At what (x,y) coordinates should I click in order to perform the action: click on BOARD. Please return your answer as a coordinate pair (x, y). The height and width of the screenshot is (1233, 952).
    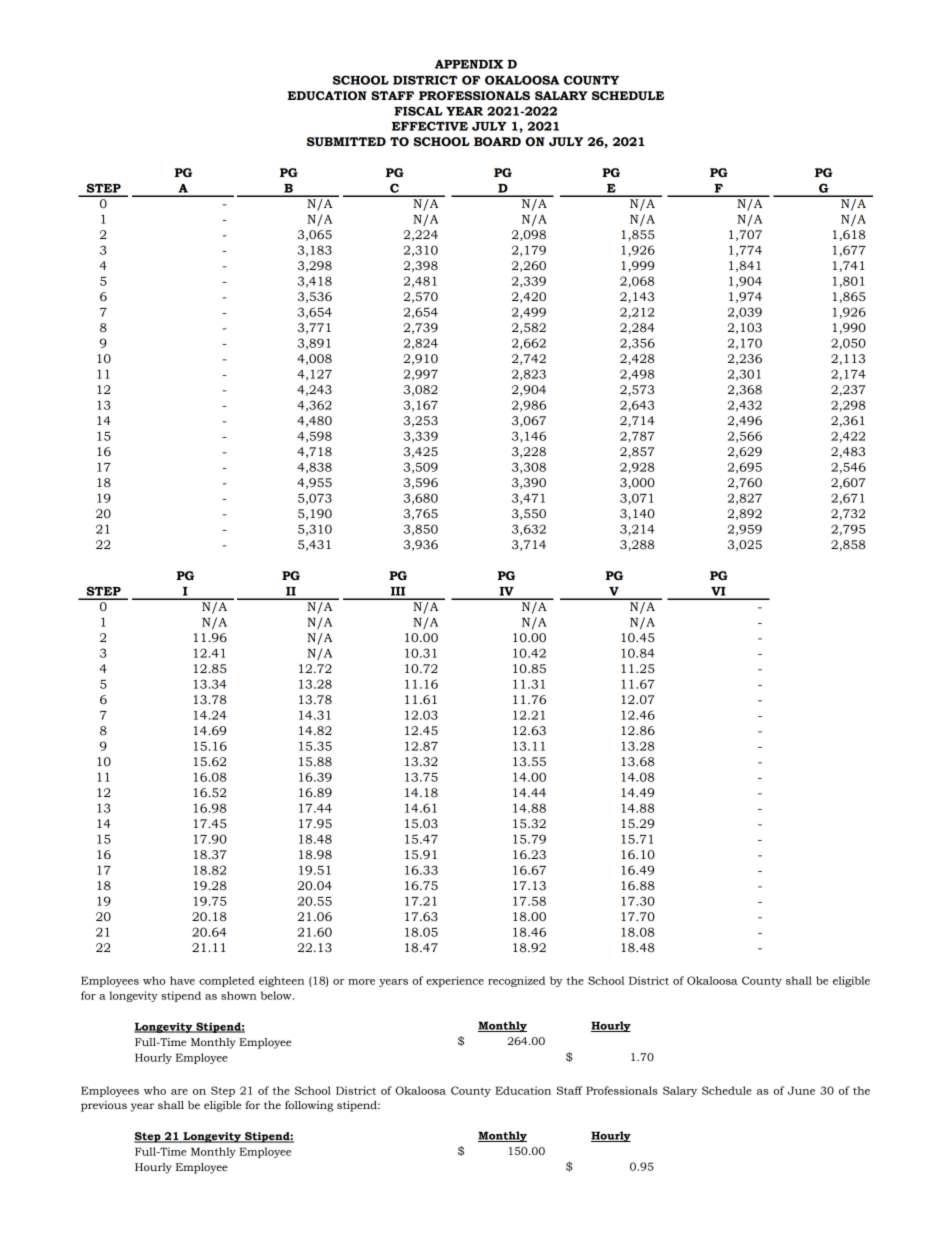
    Looking at the image, I should click on (497, 142).
